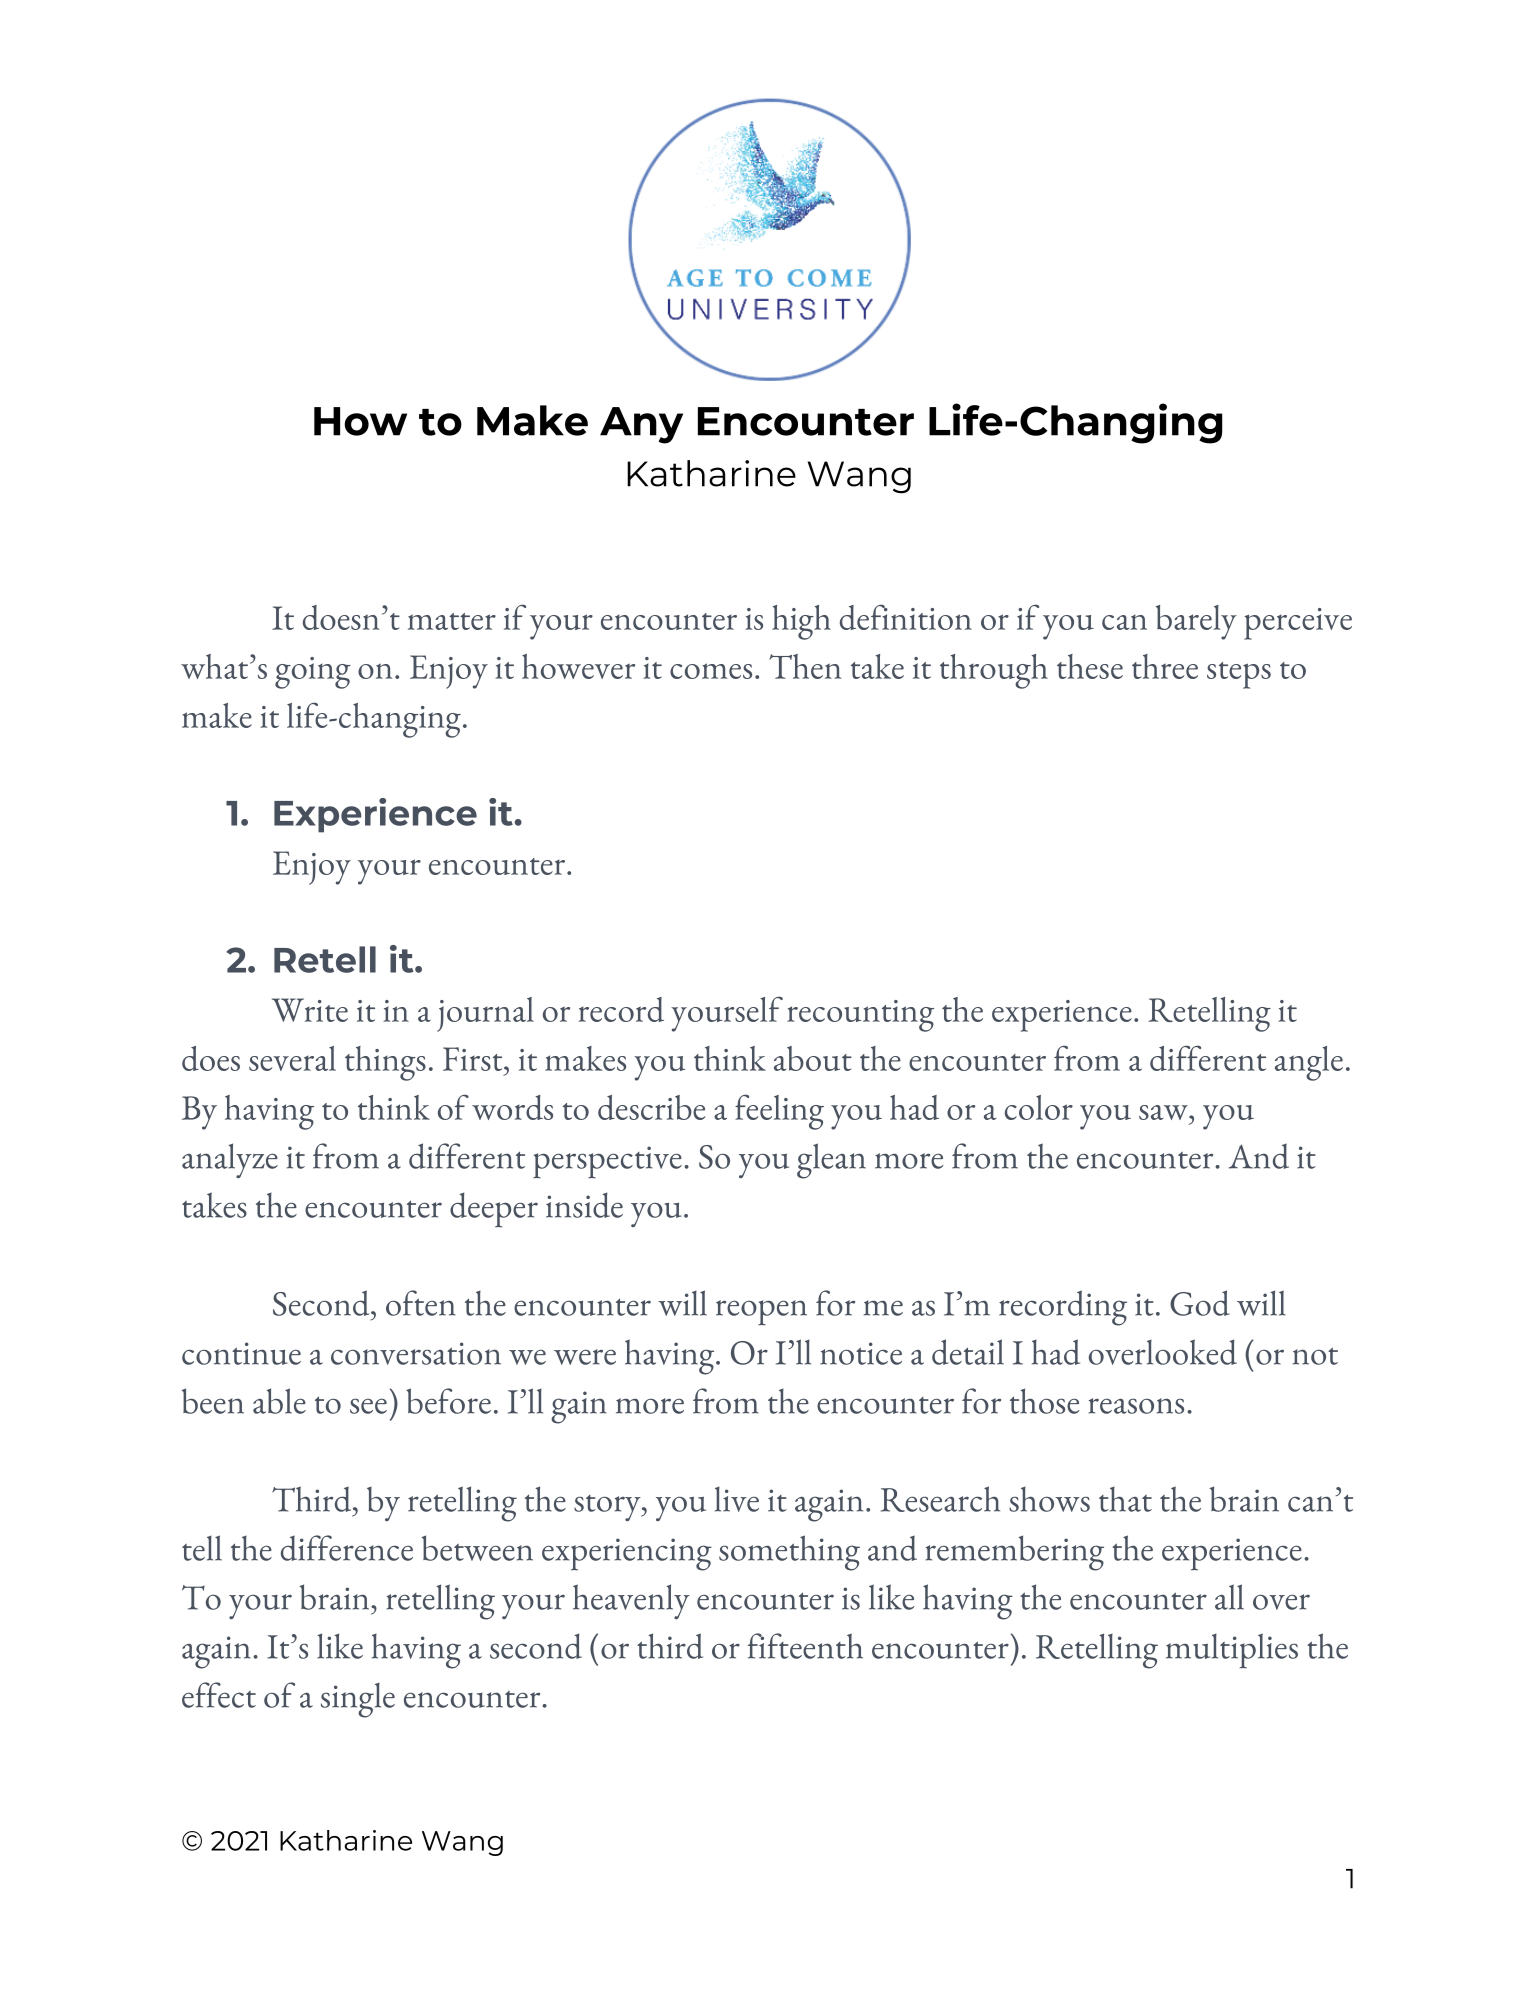 Image resolution: width=1538 pixels, height=1990 pixels. What do you see at coordinates (711, 671) in the screenshot?
I see `comes` at bounding box center [711, 671].
